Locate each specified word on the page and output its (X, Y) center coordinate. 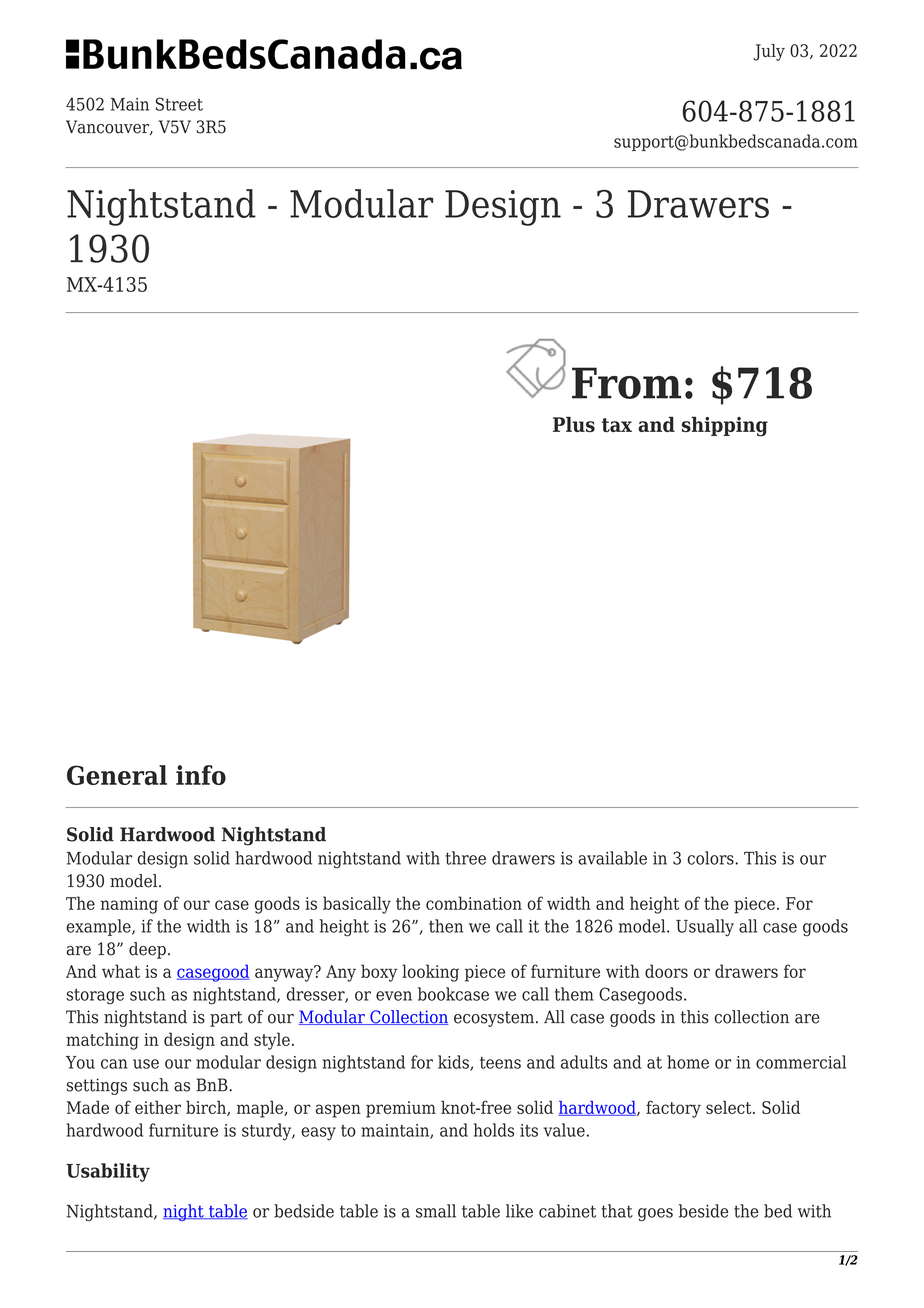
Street (179, 104)
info (201, 775)
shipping (725, 426)
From (626, 383)
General (117, 775)
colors (711, 858)
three (466, 858)
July (769, 52)
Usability (108, 1172)
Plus (574, 424)
